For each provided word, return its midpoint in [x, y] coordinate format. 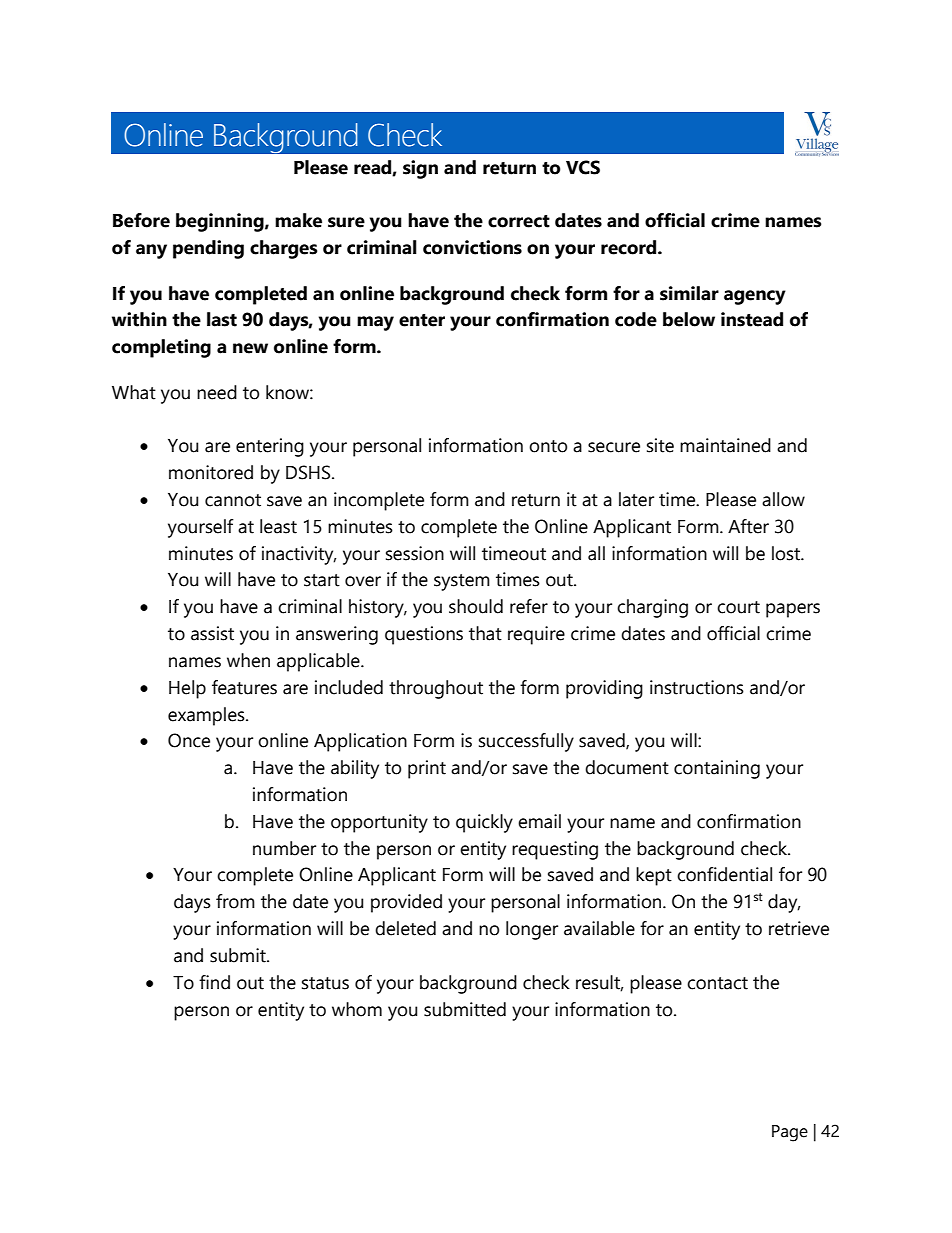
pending [208, 249]
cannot [233, 500]
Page [790, 1133]
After [748, 526]
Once [189, 740]
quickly [484, 823]
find [214, 982]
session [415, 553]
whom [357, 1009]
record [630, 247]
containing [717, 769]
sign [420, 169]
